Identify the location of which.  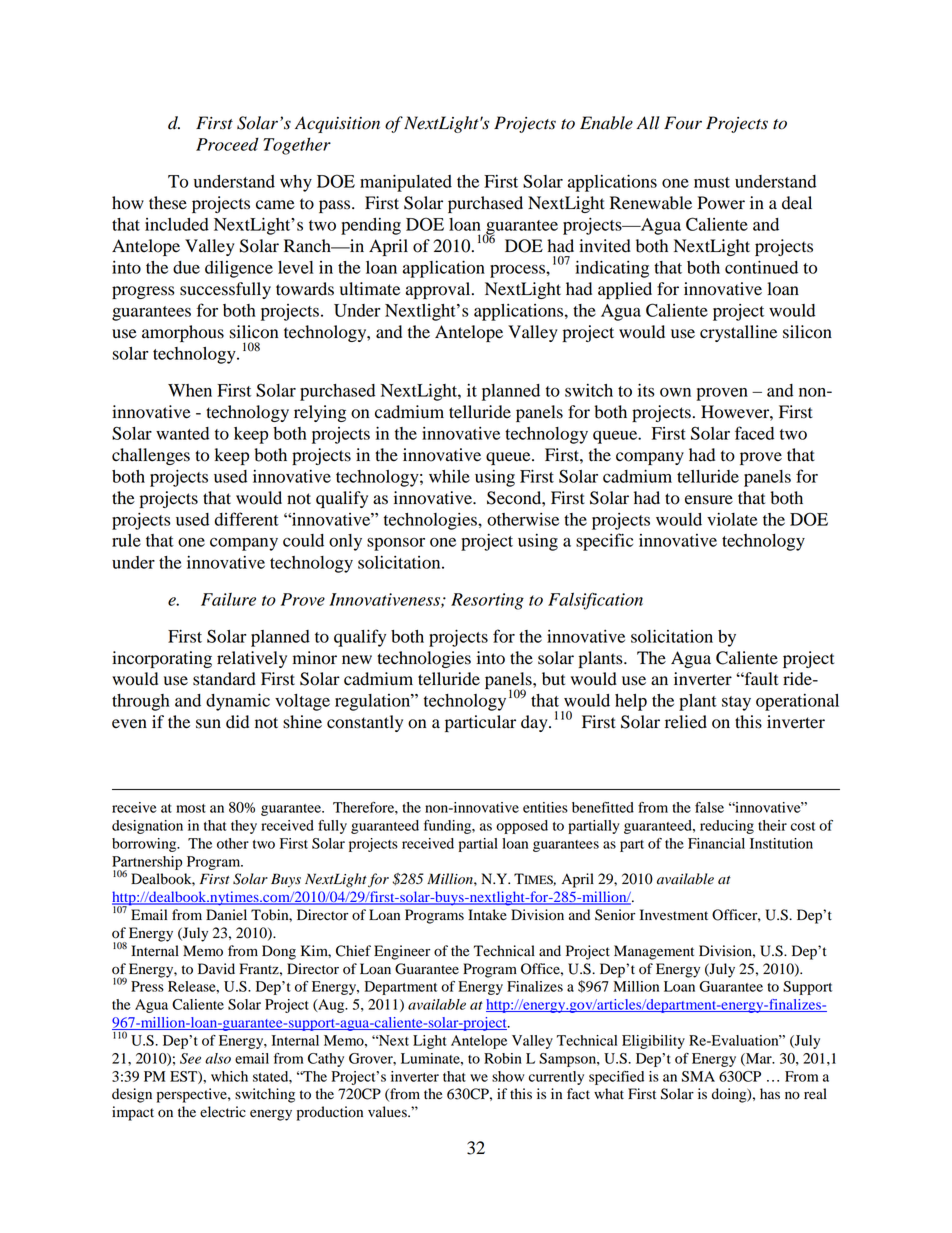
(229, 1076).
